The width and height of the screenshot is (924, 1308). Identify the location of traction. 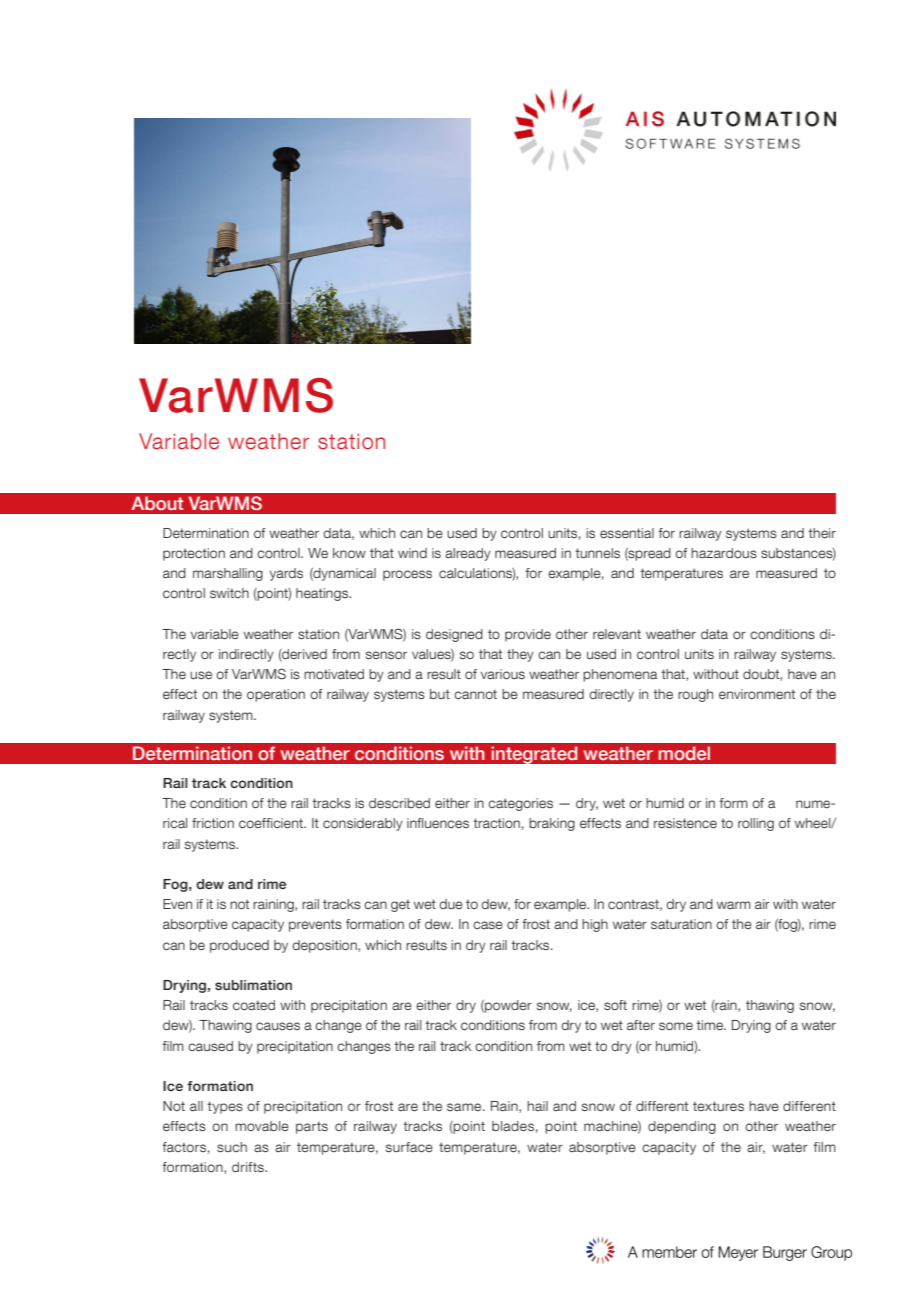
(496, 823).
